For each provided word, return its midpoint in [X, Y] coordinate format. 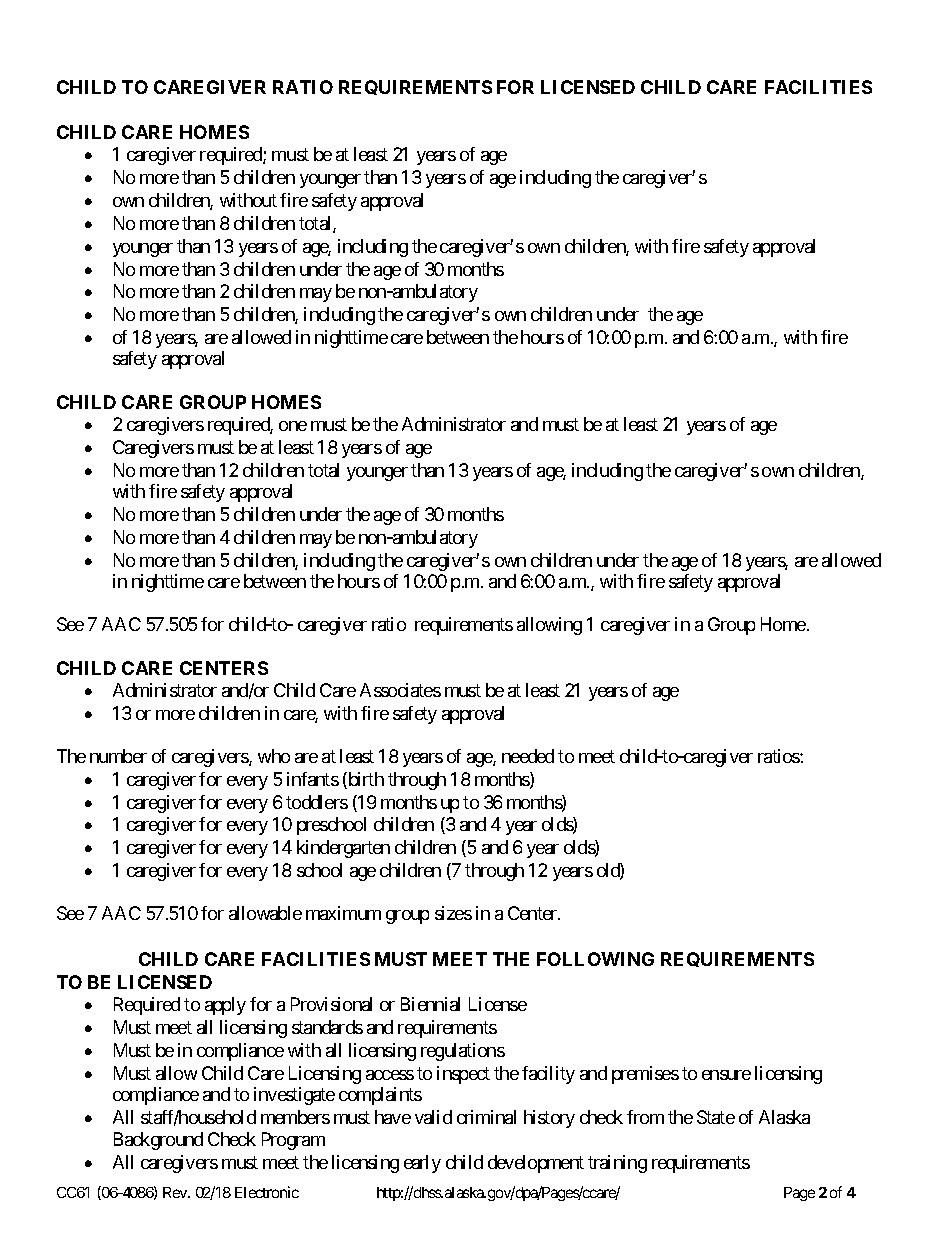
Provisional [331, 1004]
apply [225, 1006]
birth [365, 780]
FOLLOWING [595, 959]
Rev [176, 1192]
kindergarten [343, 849]
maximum [343, 913]
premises [645, 1075]
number [118, 756]
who [274, 756]
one [293, 426]
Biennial [430, 1004]
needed [528, 756]
